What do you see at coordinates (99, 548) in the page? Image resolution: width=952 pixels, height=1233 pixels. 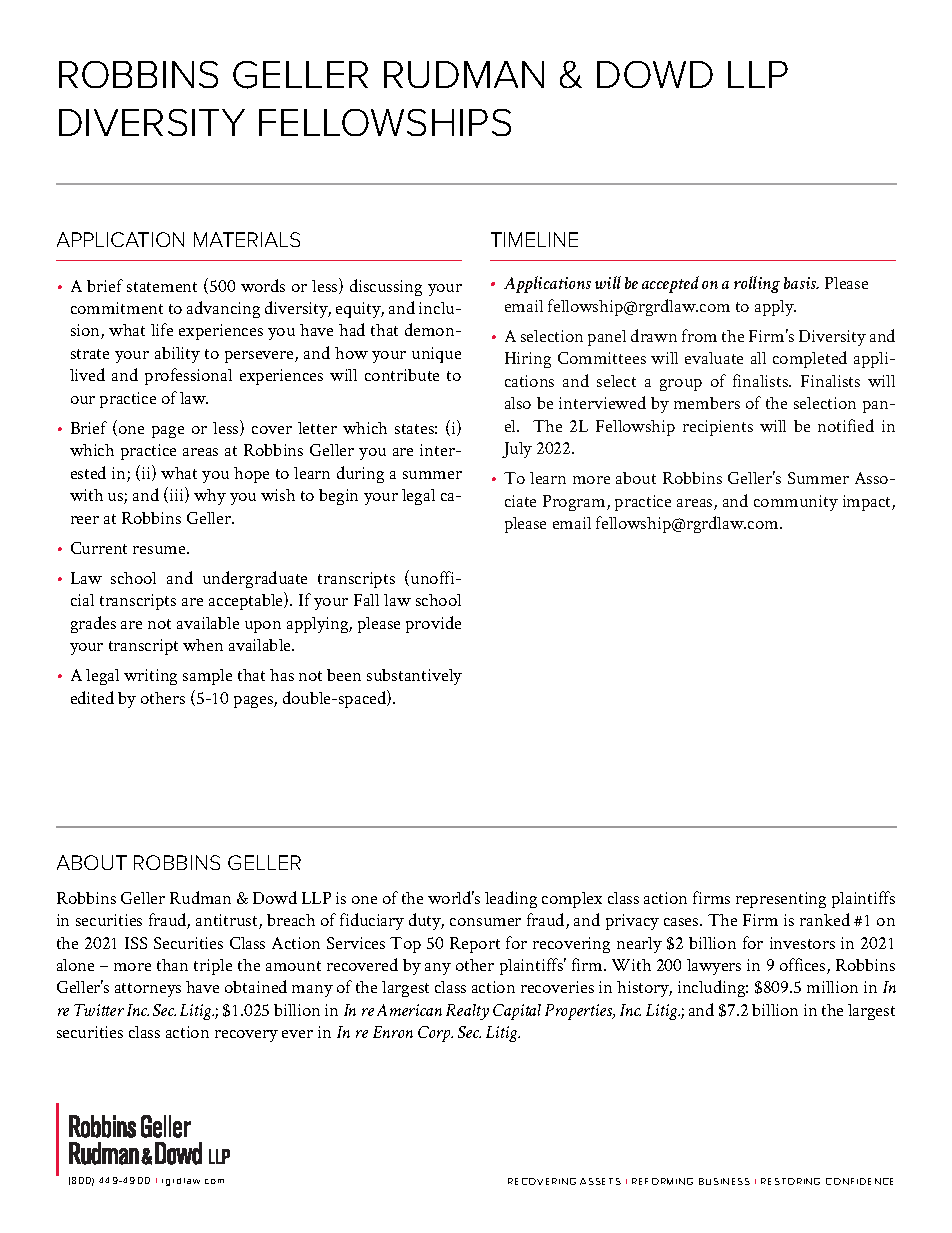 I see `Current` at bounding box center [99, 548].
